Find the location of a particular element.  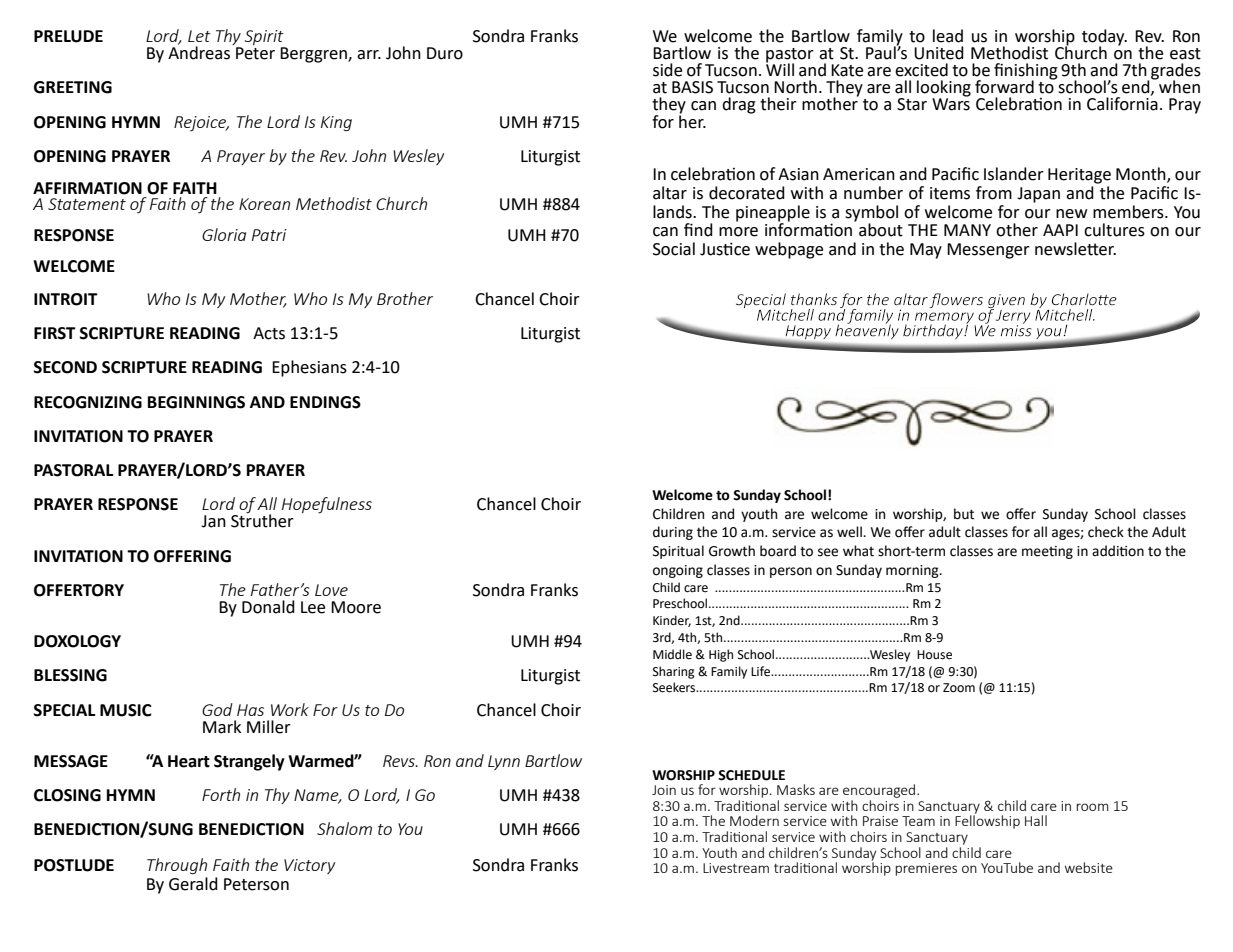

Messenger is located at coordinates (988, 251).
